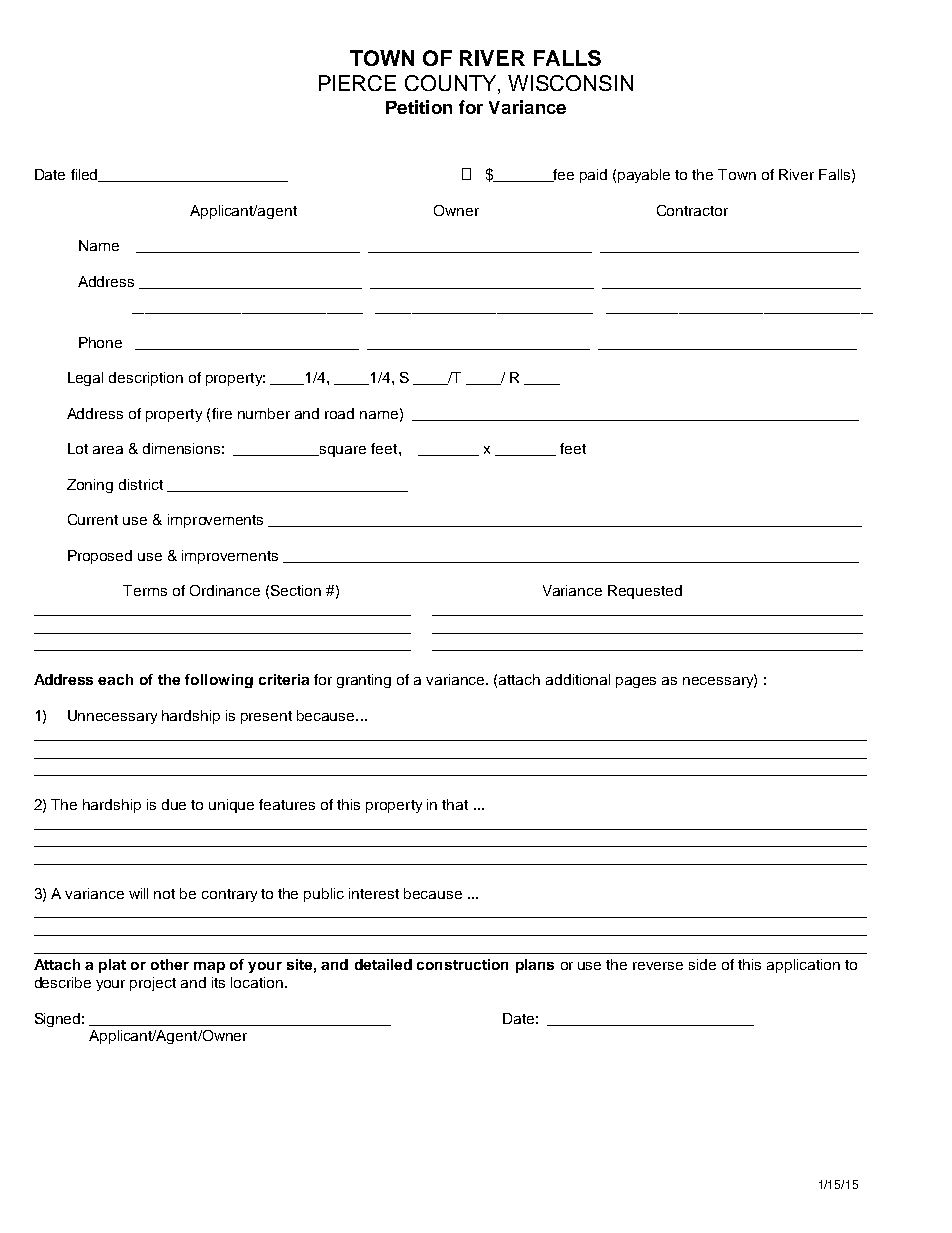 The height and width of the page is (1233, 952). What do you see at coordinates (339, 413) in the page?
I see `road` at bounding box center [339, 413].
